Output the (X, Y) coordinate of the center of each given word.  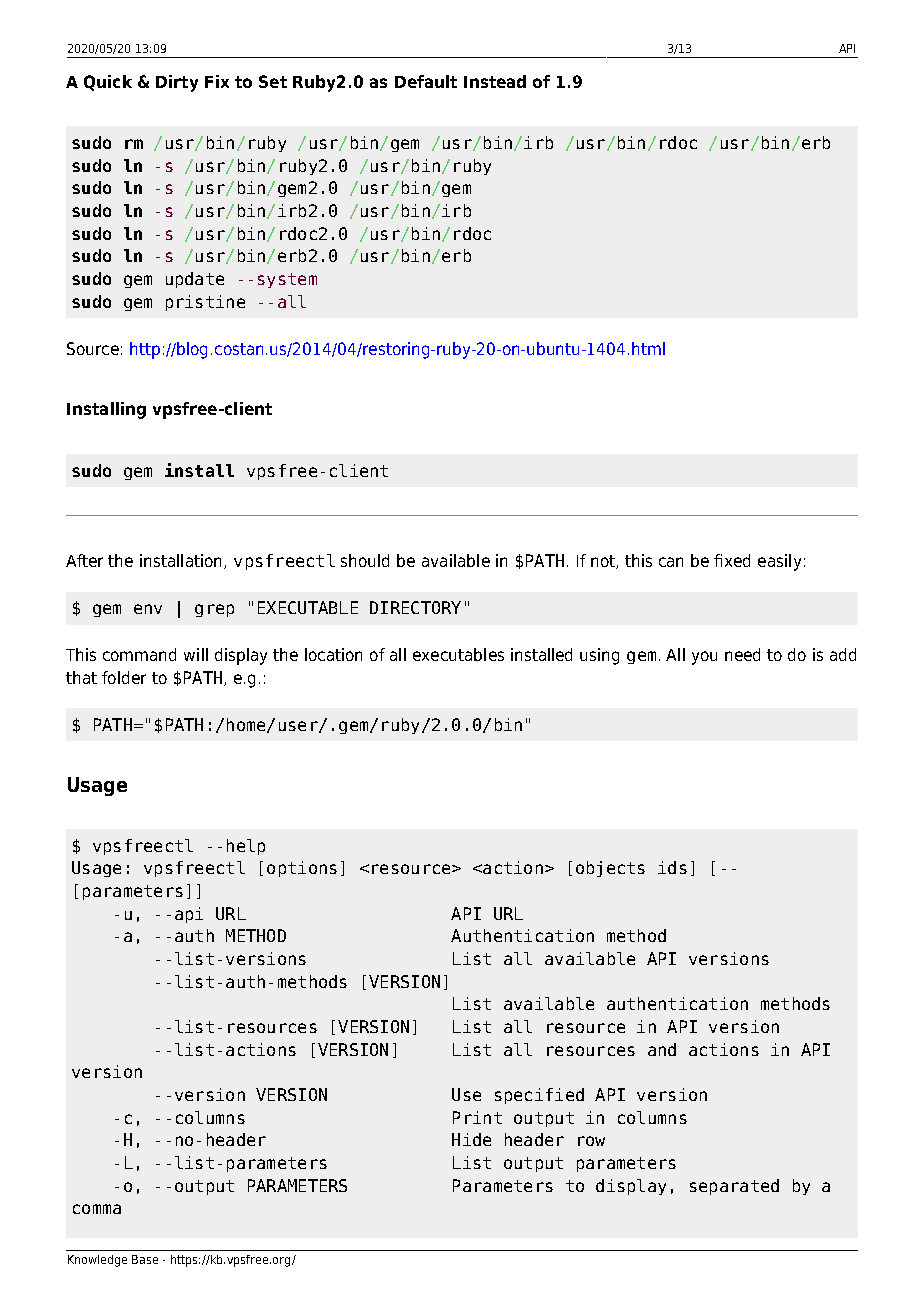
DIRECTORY (415, 607)
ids (672, 867)
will (196, 654)
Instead (495, 81)
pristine (205, 303)
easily (779, 562)
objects (610, 869)
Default (426, 81)
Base (145, 1259)
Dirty (177, 83)
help (246, 847)
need (742, 654)
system (287, 280)
